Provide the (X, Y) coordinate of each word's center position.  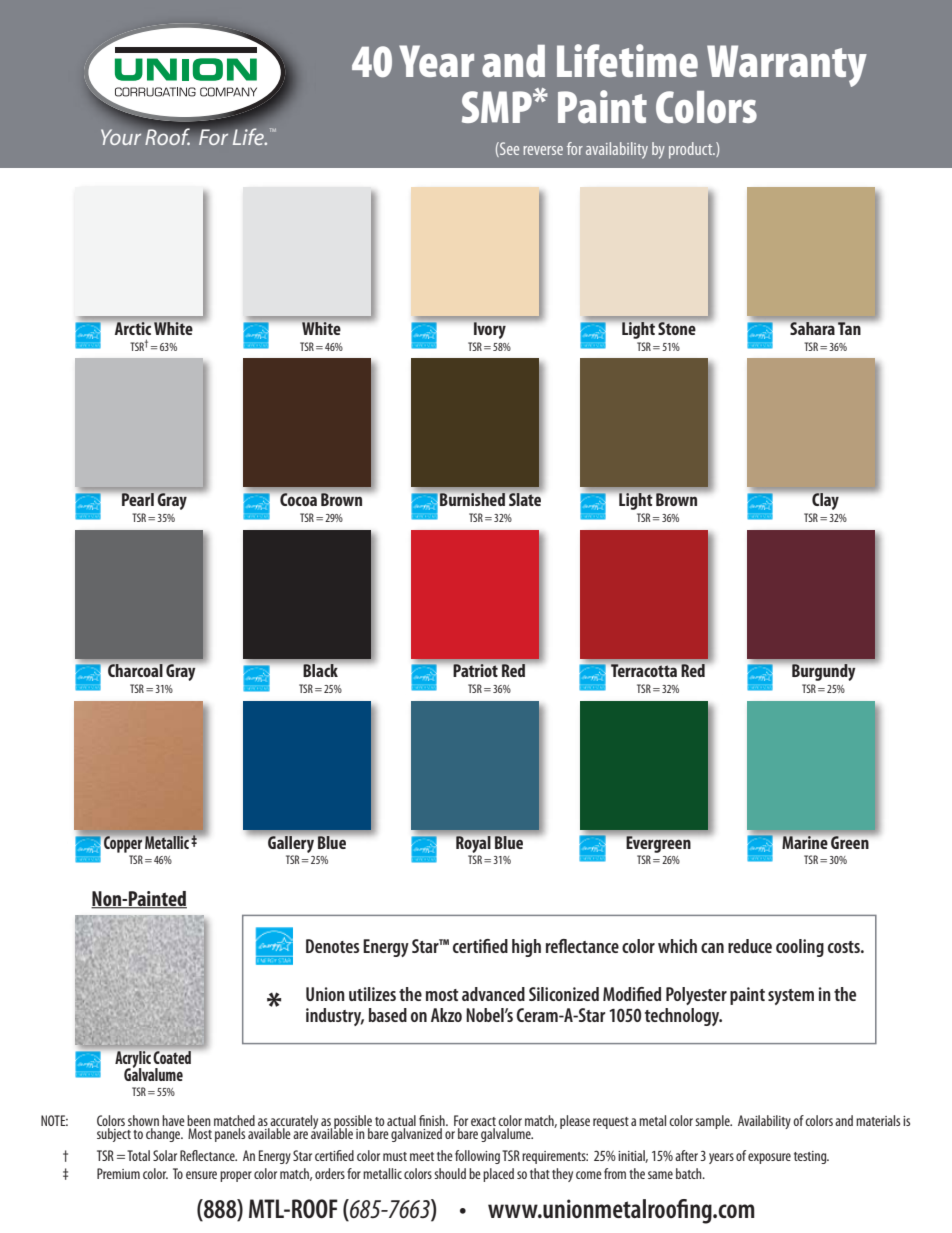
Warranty (787, 66)
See (508, 149)
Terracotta (644, 670)
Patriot (475, 670)
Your (121, 137)
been (199, 1122)
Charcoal (135, 670)
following (477, 1157)
